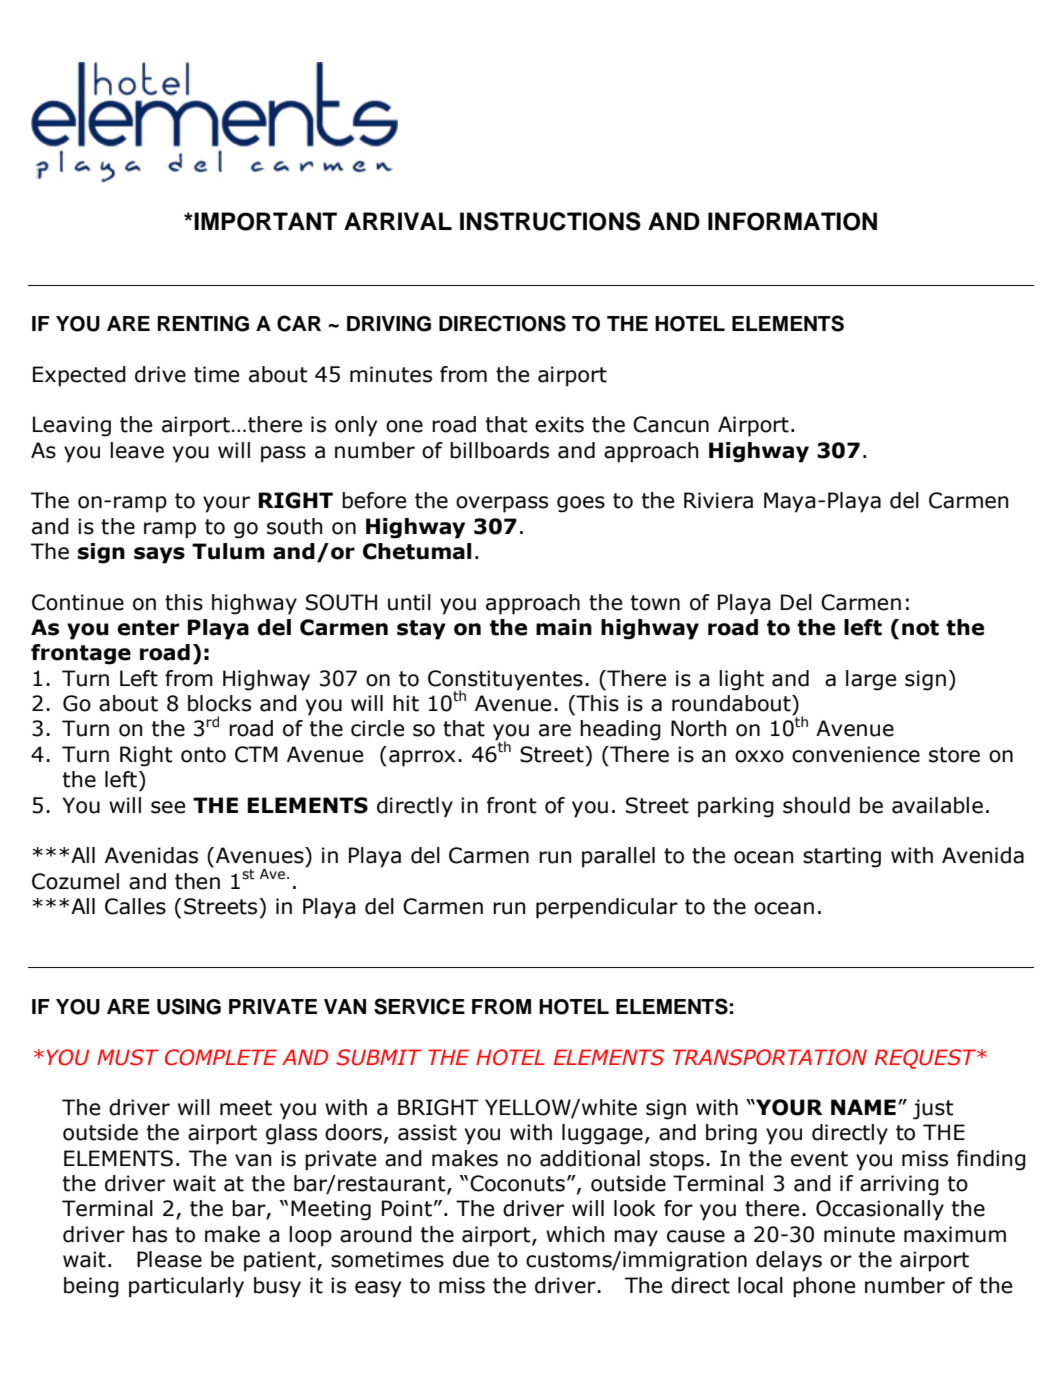 The image size is (1063, 1376). Describe the element at coordinates (824, 1287) in the image. I see `phone` at that location.
